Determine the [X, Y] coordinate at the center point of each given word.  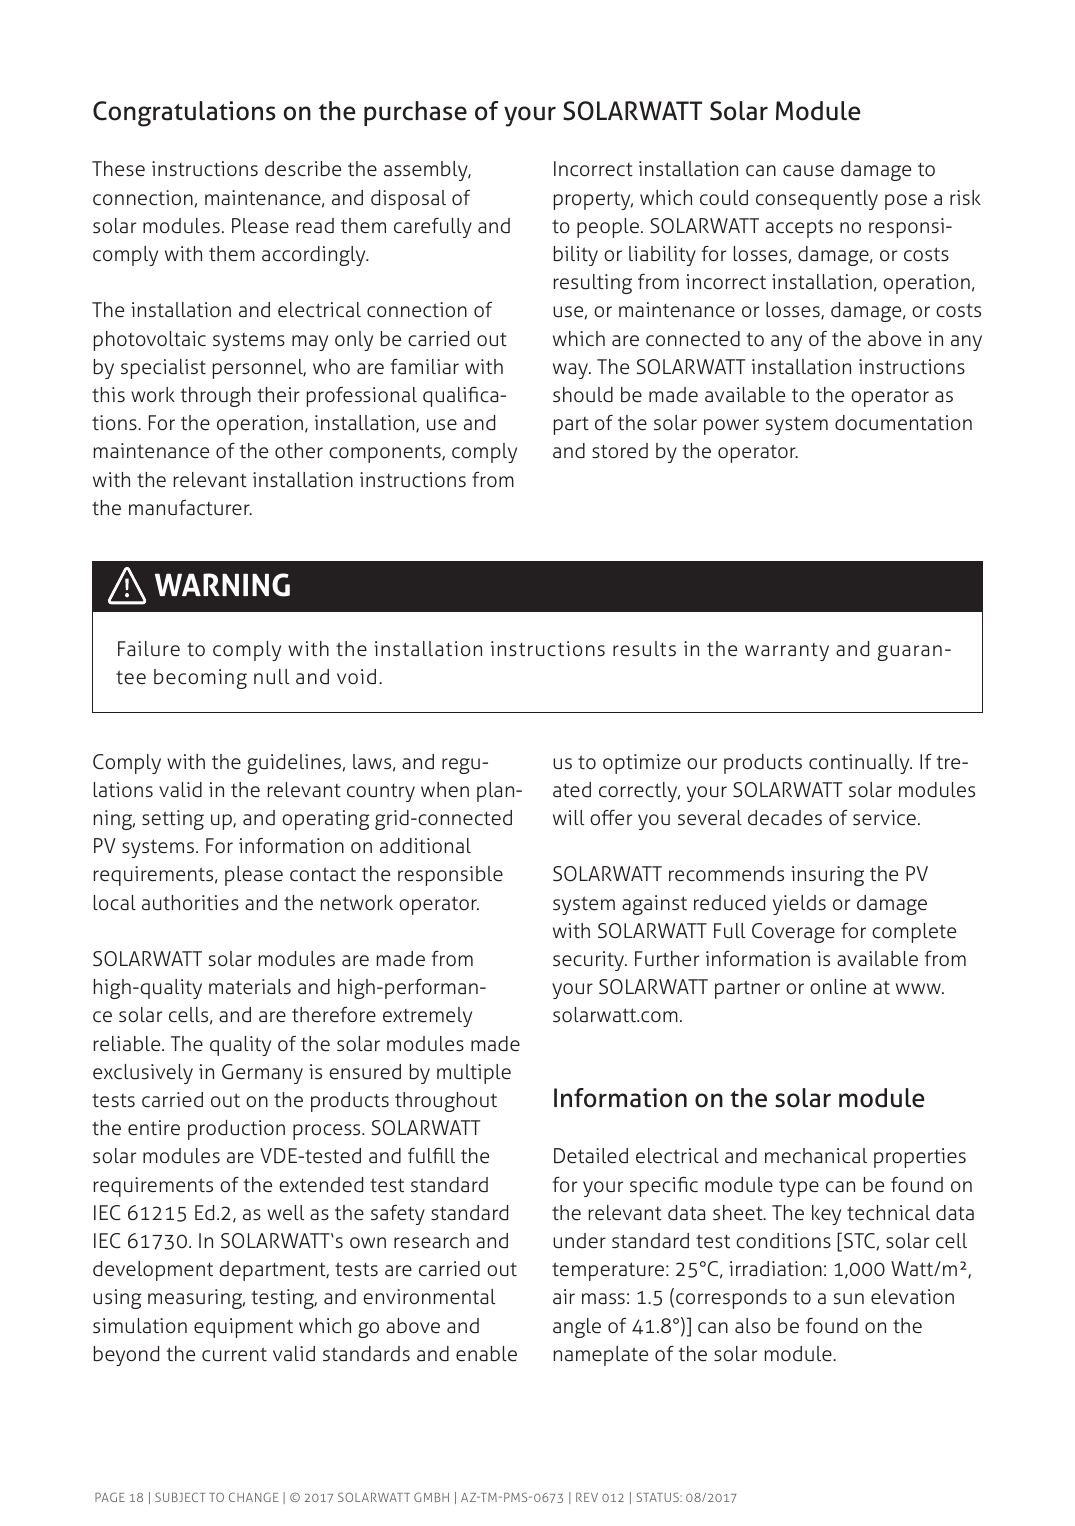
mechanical [816, 1156]
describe [303, 169]
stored [620, 451]
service [884, 818]
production [236, 1130]
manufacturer [190, 508]
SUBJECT [180, 1497]
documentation [903, 423]
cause [808, 171]
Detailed [591, 1156]
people [608, 228]
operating [326, 820]
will [568, 817]
